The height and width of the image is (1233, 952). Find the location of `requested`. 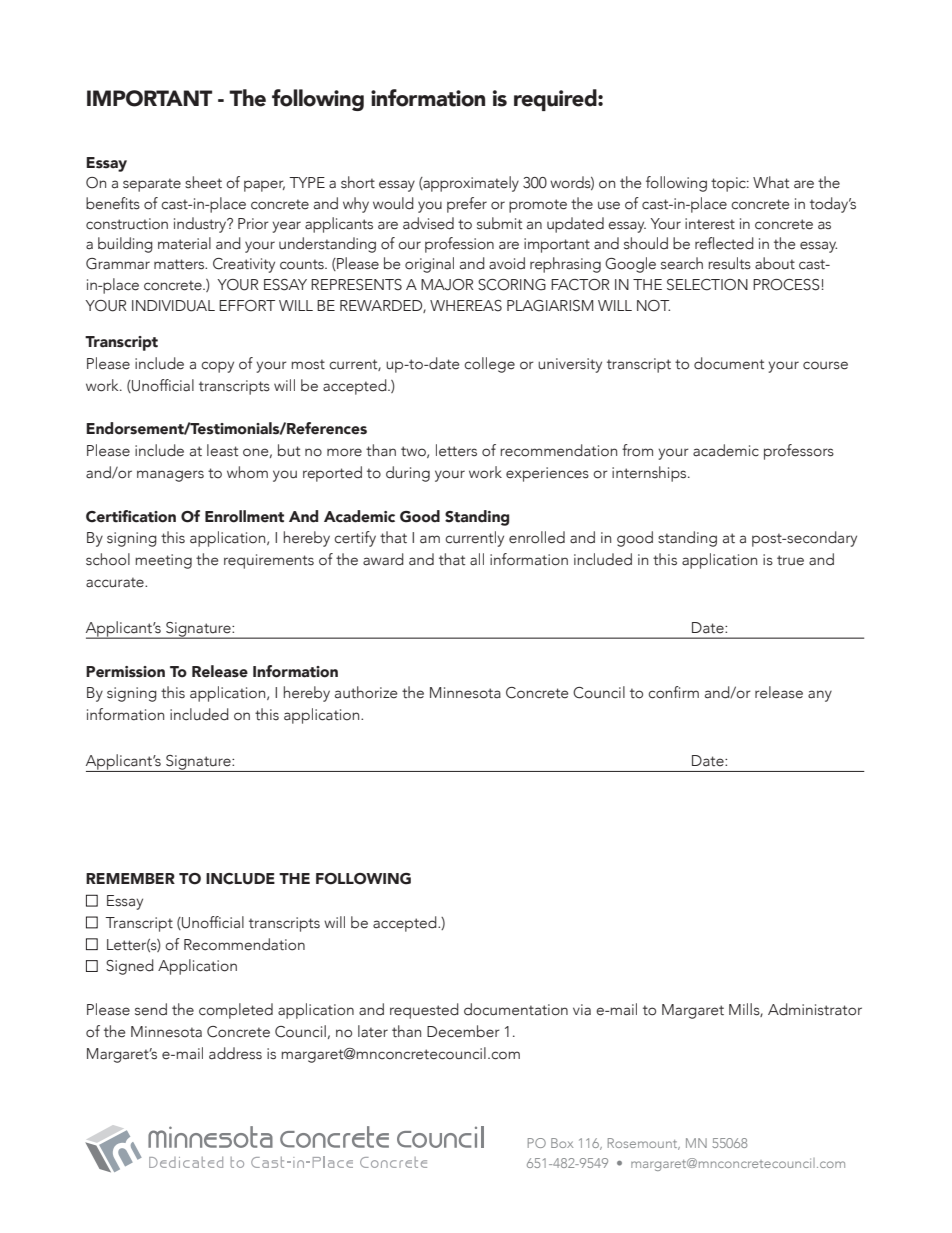

requested is located at coordinates (424, 1011).
